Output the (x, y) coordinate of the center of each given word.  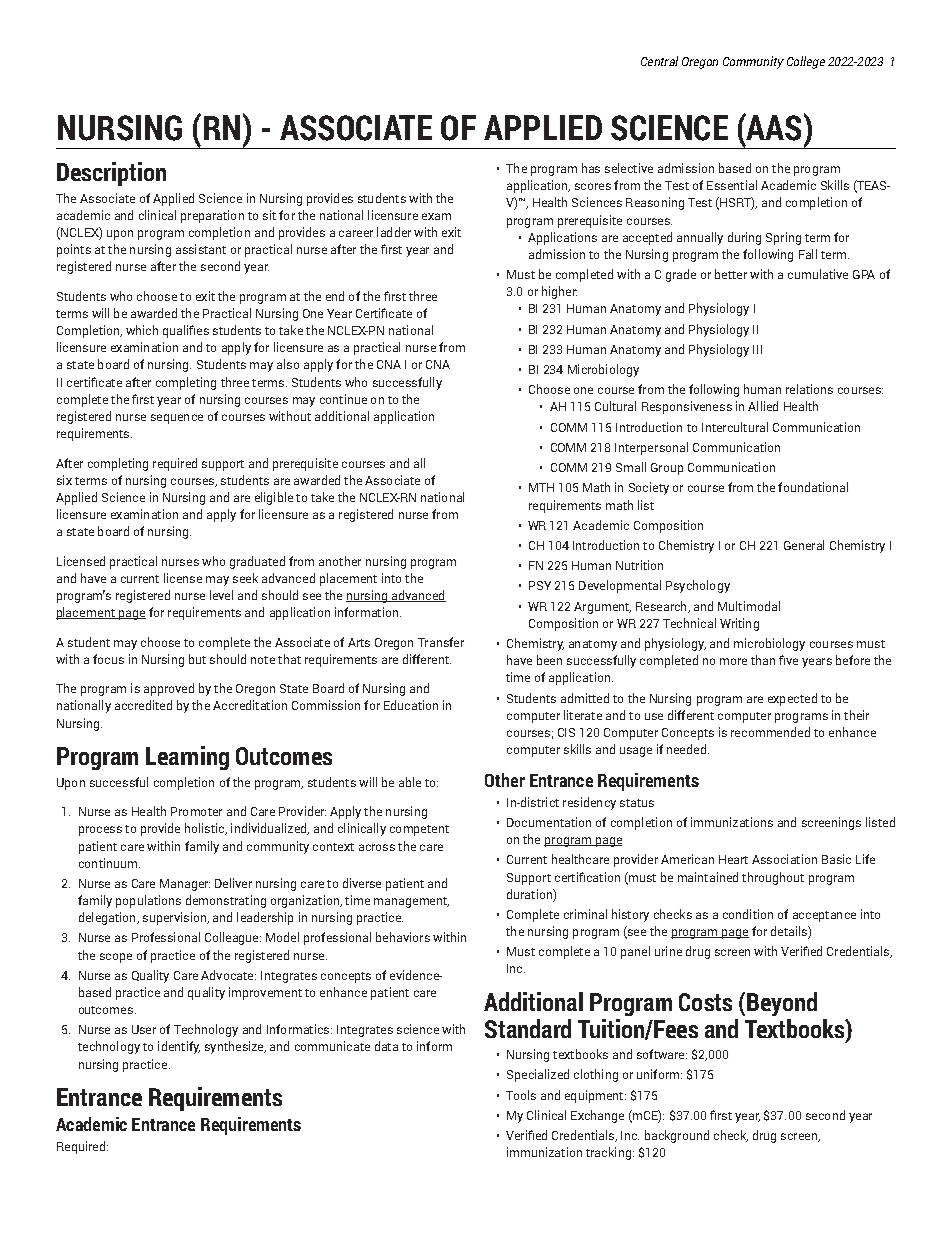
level (221, 595)
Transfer (441, 642)
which (142, 330)
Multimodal (749, 606)
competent (419, 830)
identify (179, 1047)
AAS (772, 127)
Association (784, 859)
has (591, 168)
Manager (185, 885)
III (757, 349)
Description (111, 174)
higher (559, 292)
